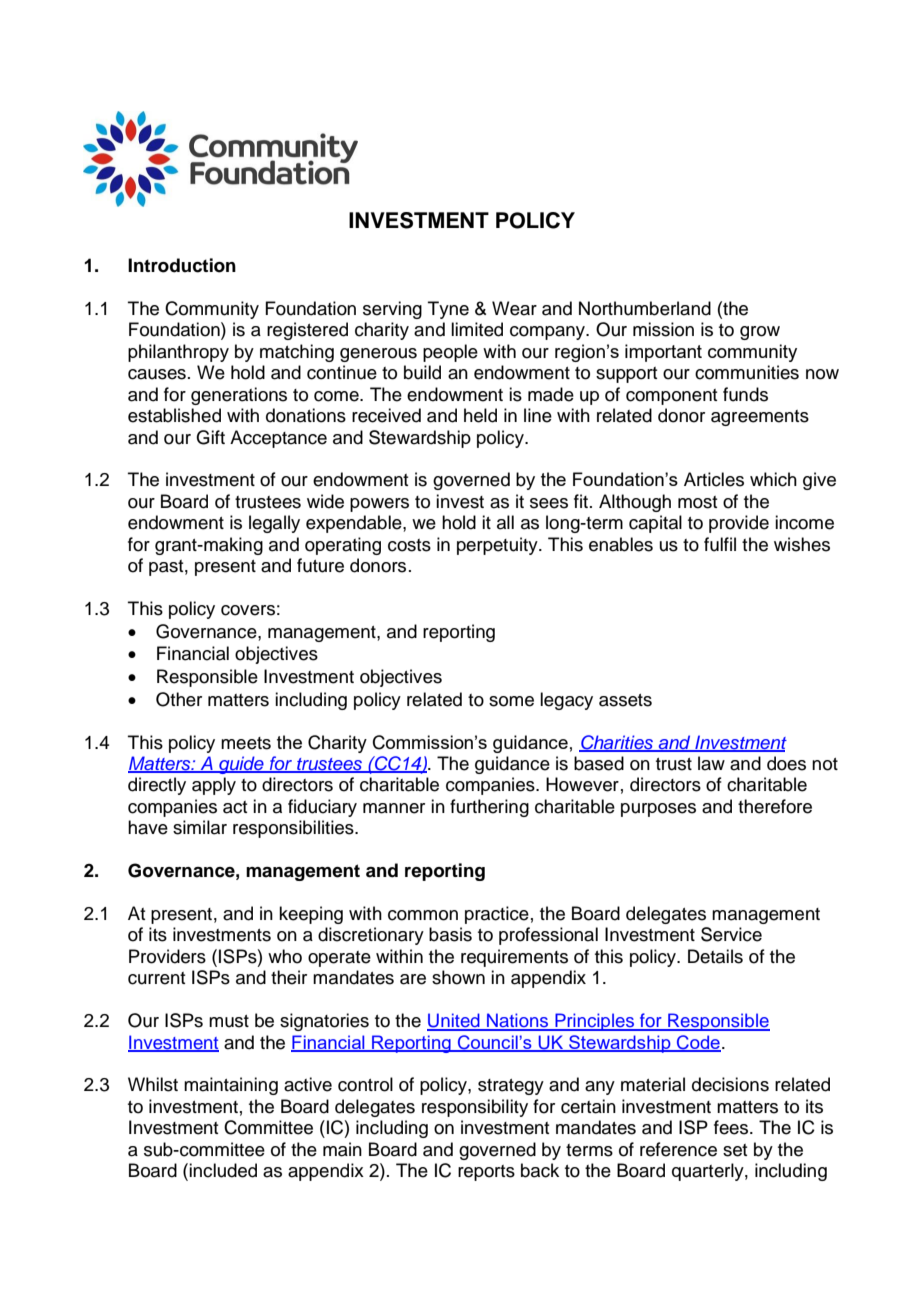 The width and height of the screenshot is (924, 1307). What do you see at coordinates (223, 1170) in the screenshot?
I see `included` at bounding box center [223, 1170].
